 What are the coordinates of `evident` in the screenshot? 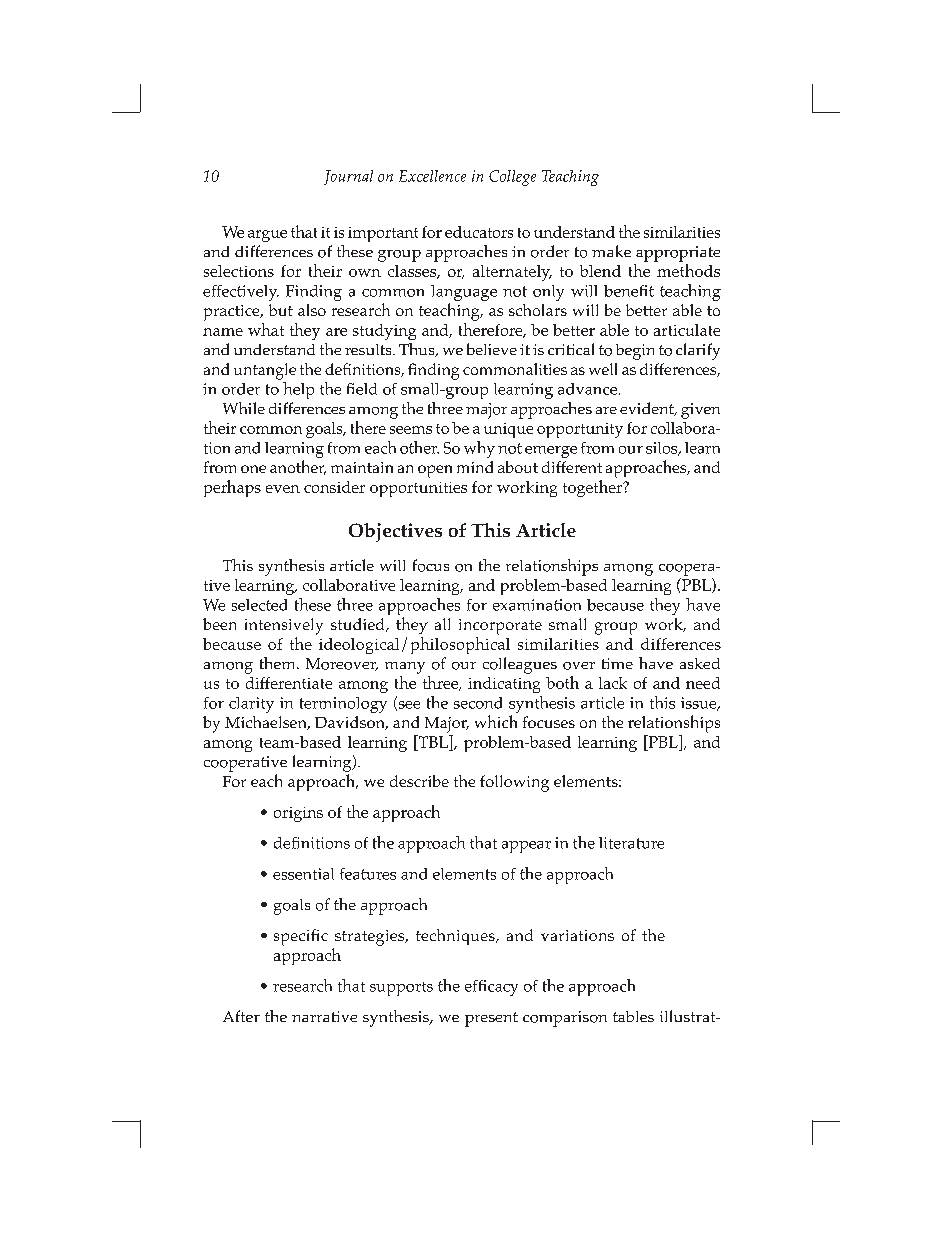 It's located at (648, 409).
